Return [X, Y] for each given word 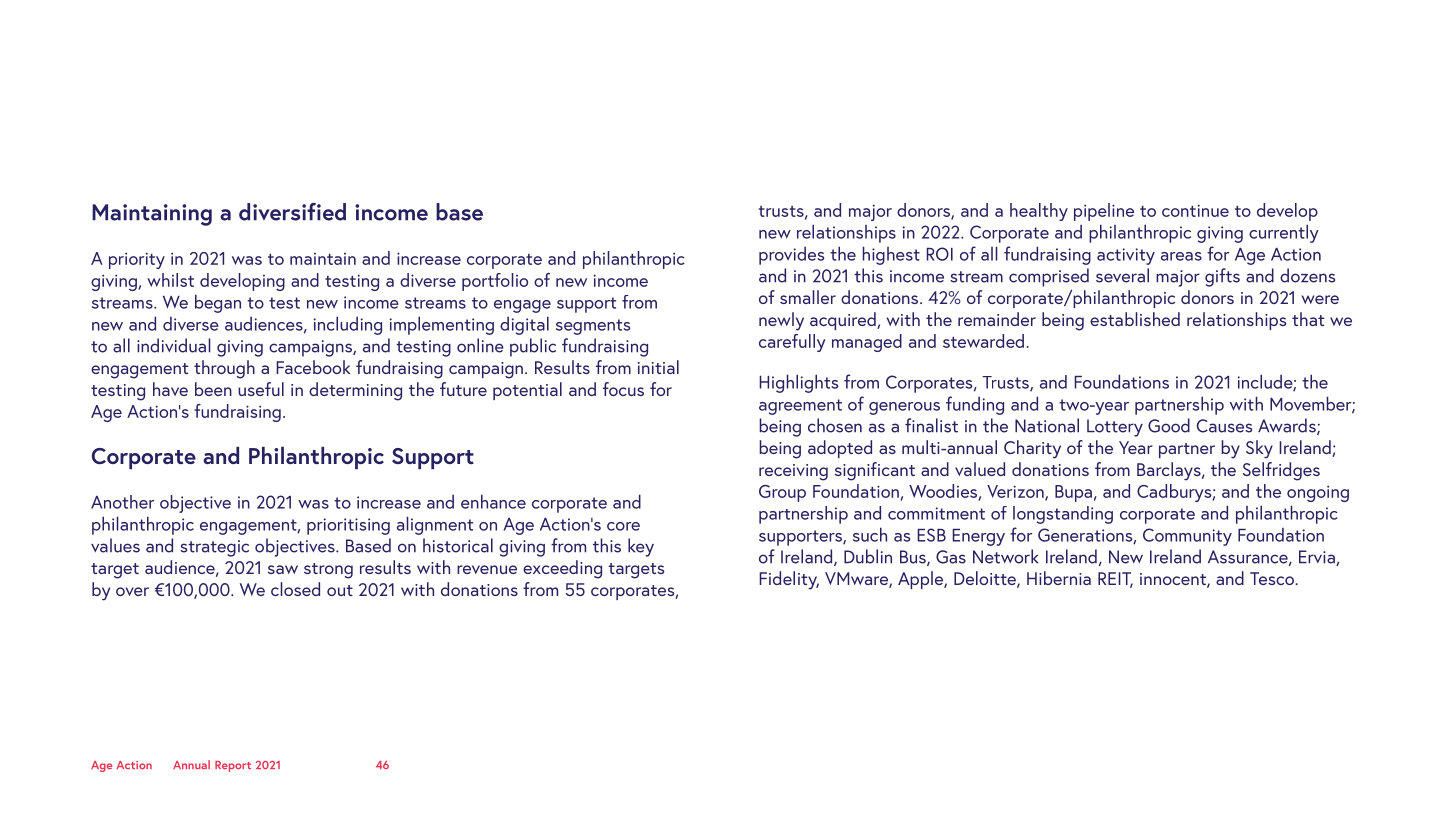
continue [1195, 210]
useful [261, 389]
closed [295, 589]
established [1135, 319]
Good [1169, 425]
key [641, 547]
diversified [292, 212]
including [348, 325]
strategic [214, 548]
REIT [1115, 580]
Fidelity [789, 580]
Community [1187, 537]
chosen [835, 425]
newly [781, 321]
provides [791, 256]
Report [233, 766]
